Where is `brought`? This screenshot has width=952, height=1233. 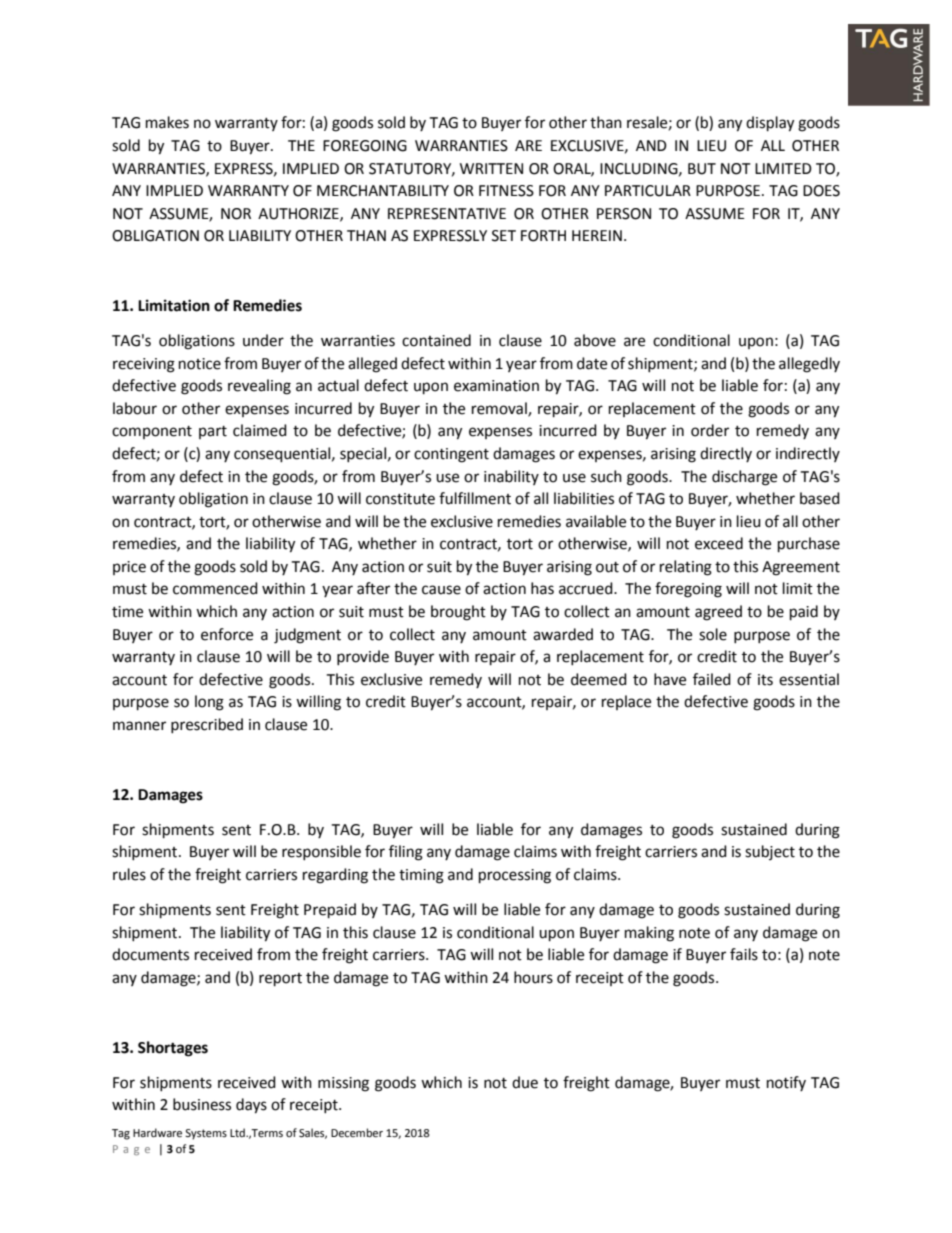 brought is located at coordinates (458, 613).
